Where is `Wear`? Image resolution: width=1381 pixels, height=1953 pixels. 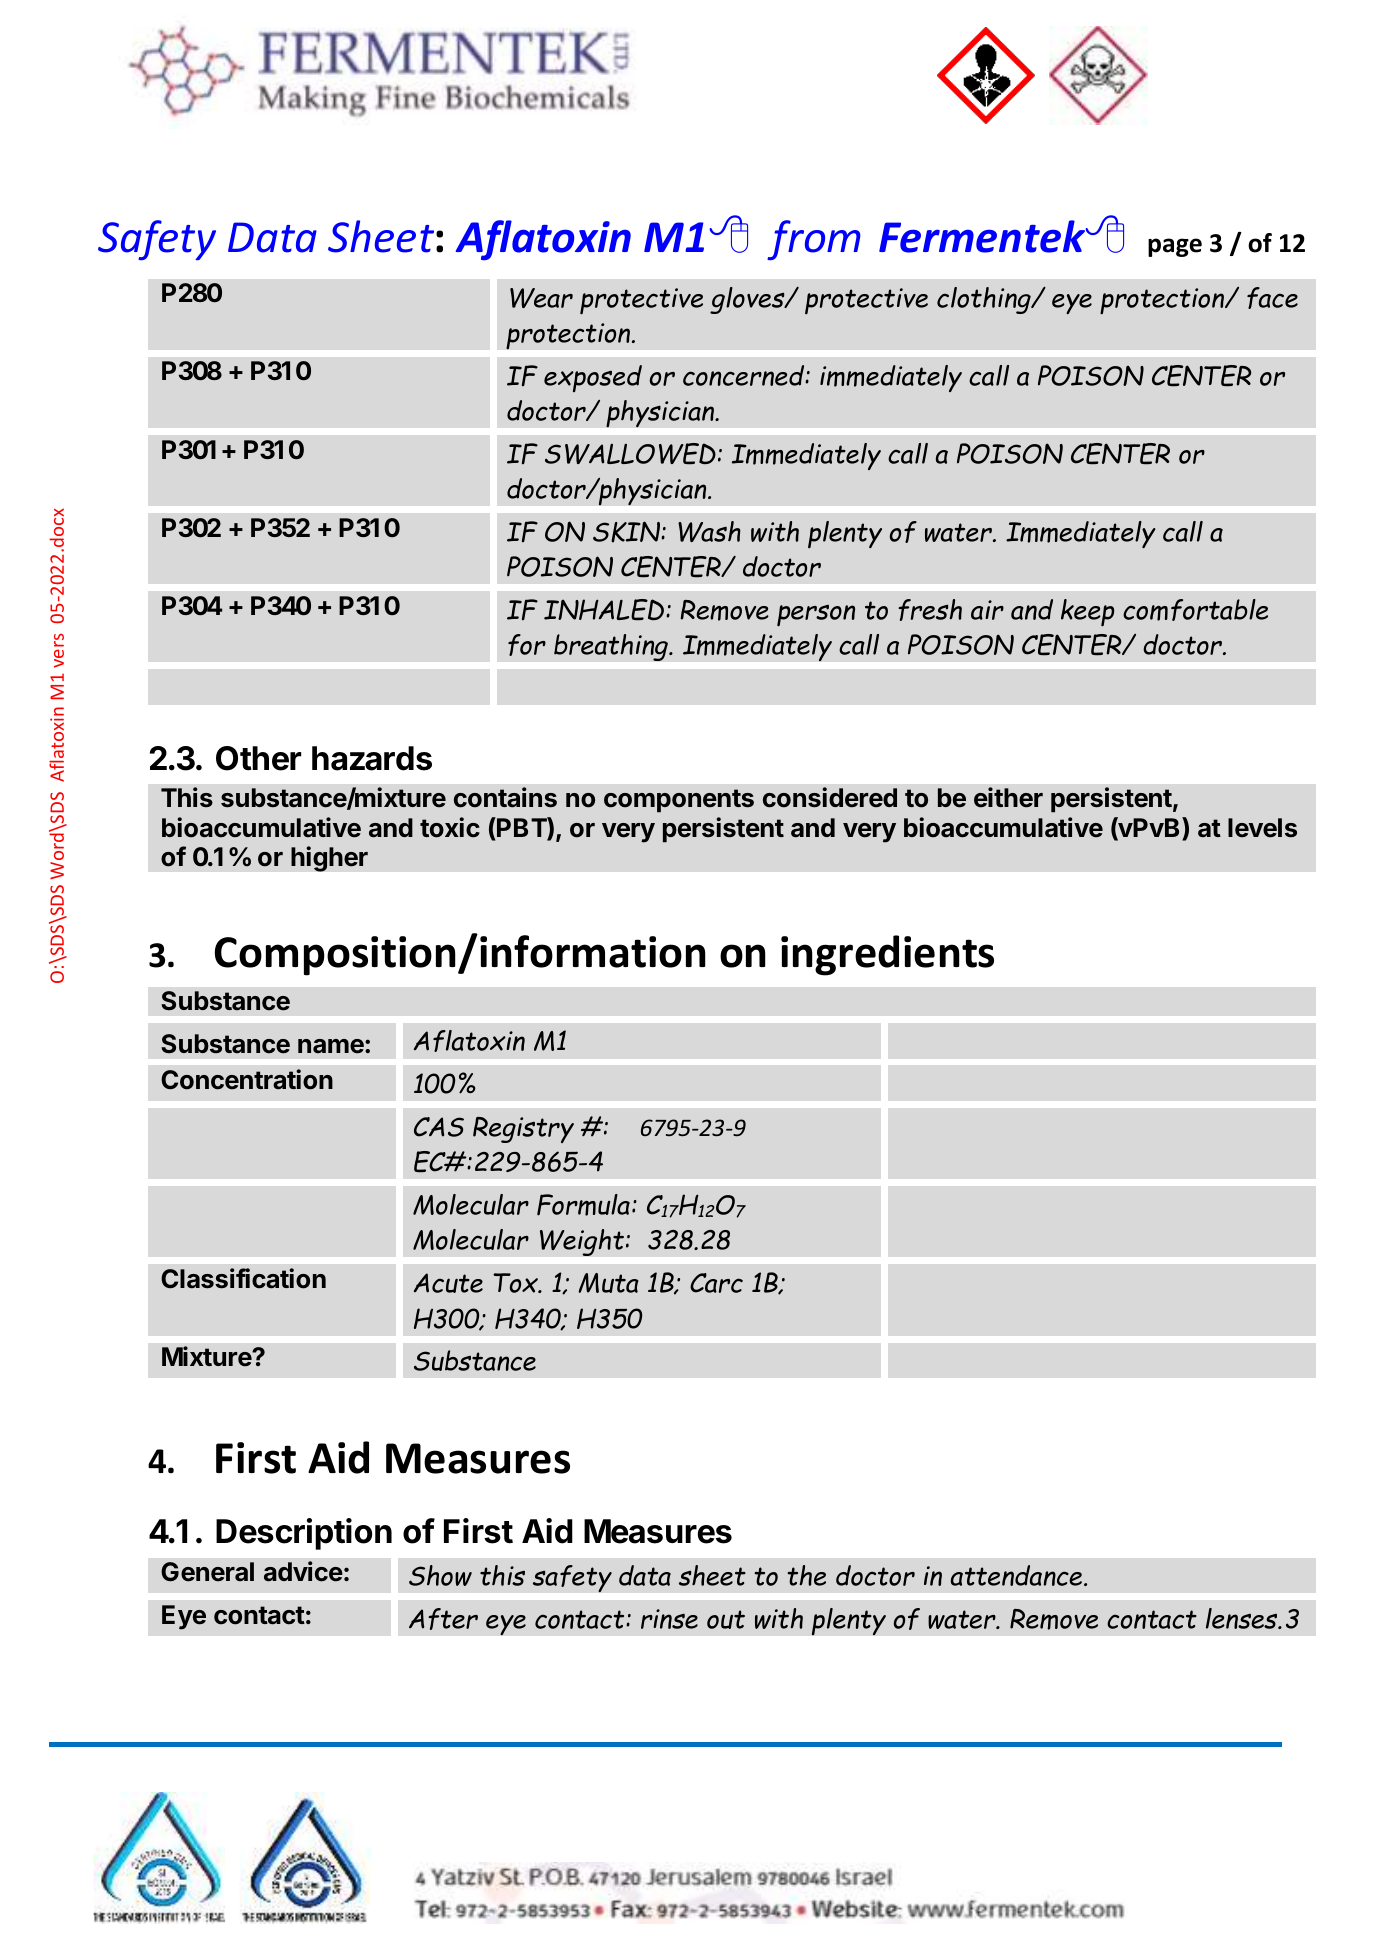
Wear is located at coordinates (541, 298).
